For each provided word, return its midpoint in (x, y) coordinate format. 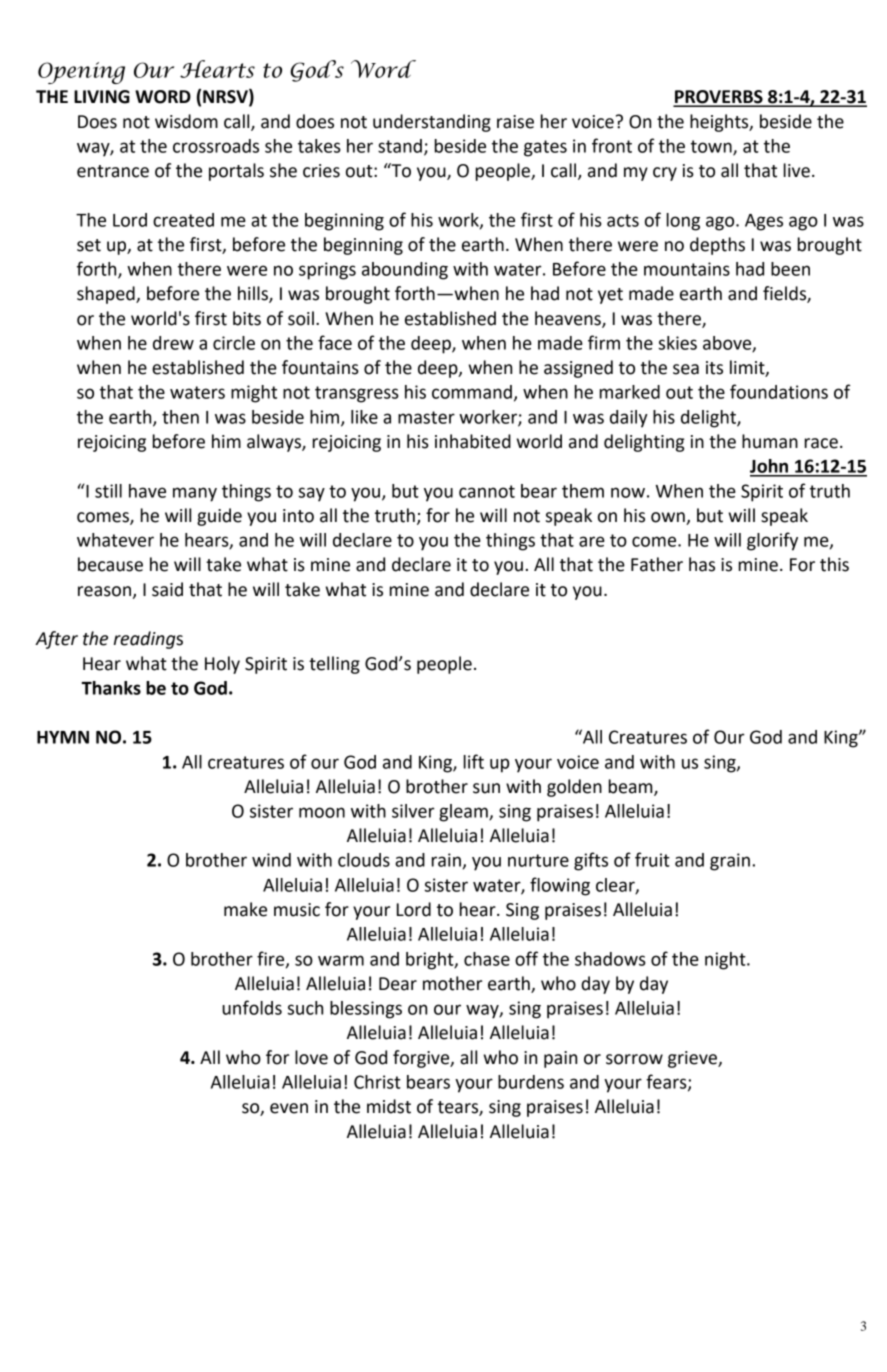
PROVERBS (719, 98)
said (167, 589)
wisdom (186, 121)
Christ (377, 1082)
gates (545, 148)
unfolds (252, 1007)
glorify (772, 541)
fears (667, 1082)
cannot (487, 491)
